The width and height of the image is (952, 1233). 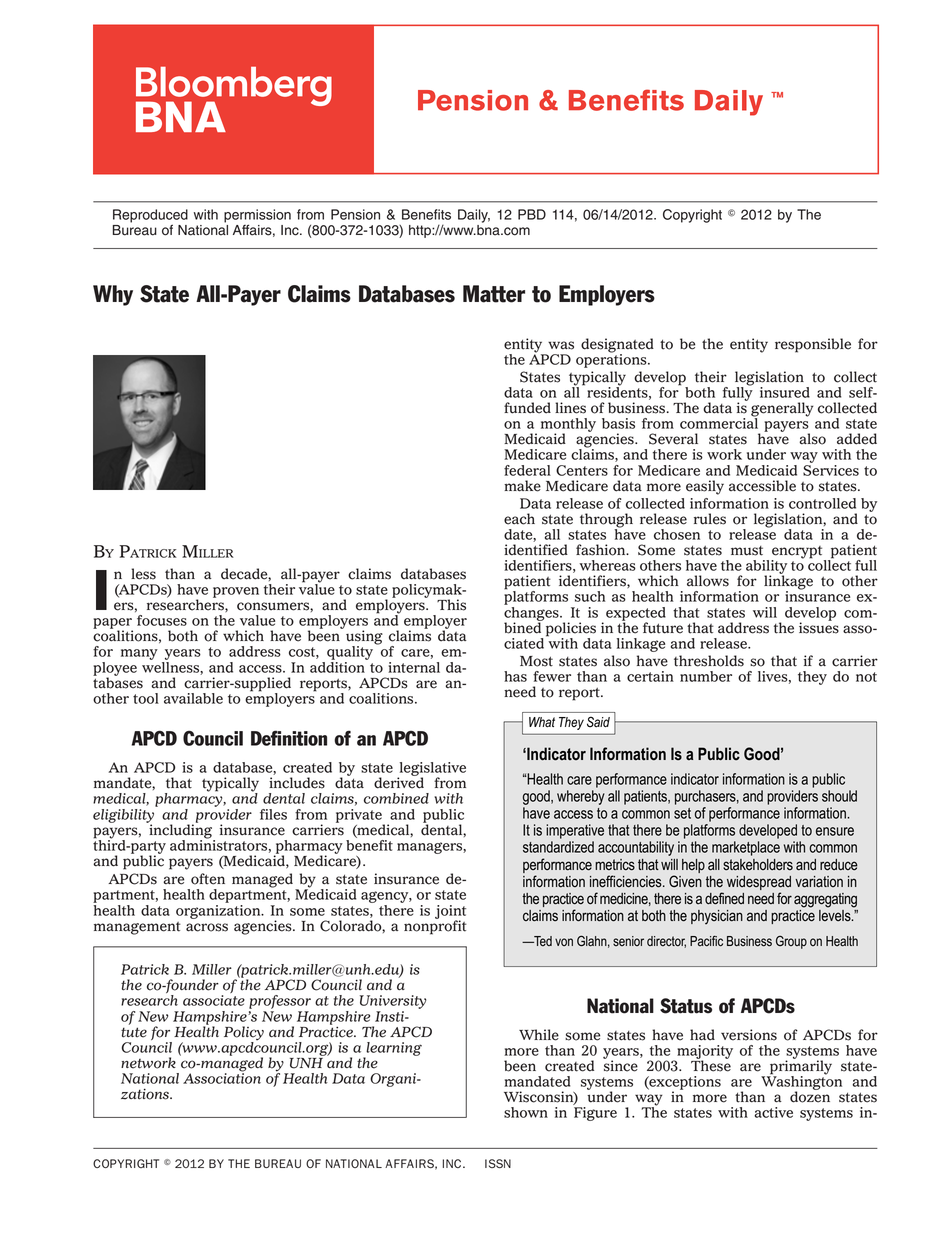 What do you see at coordinates (532, 214) in the image?
I see `PBD` at bounding box center [532, 214].
